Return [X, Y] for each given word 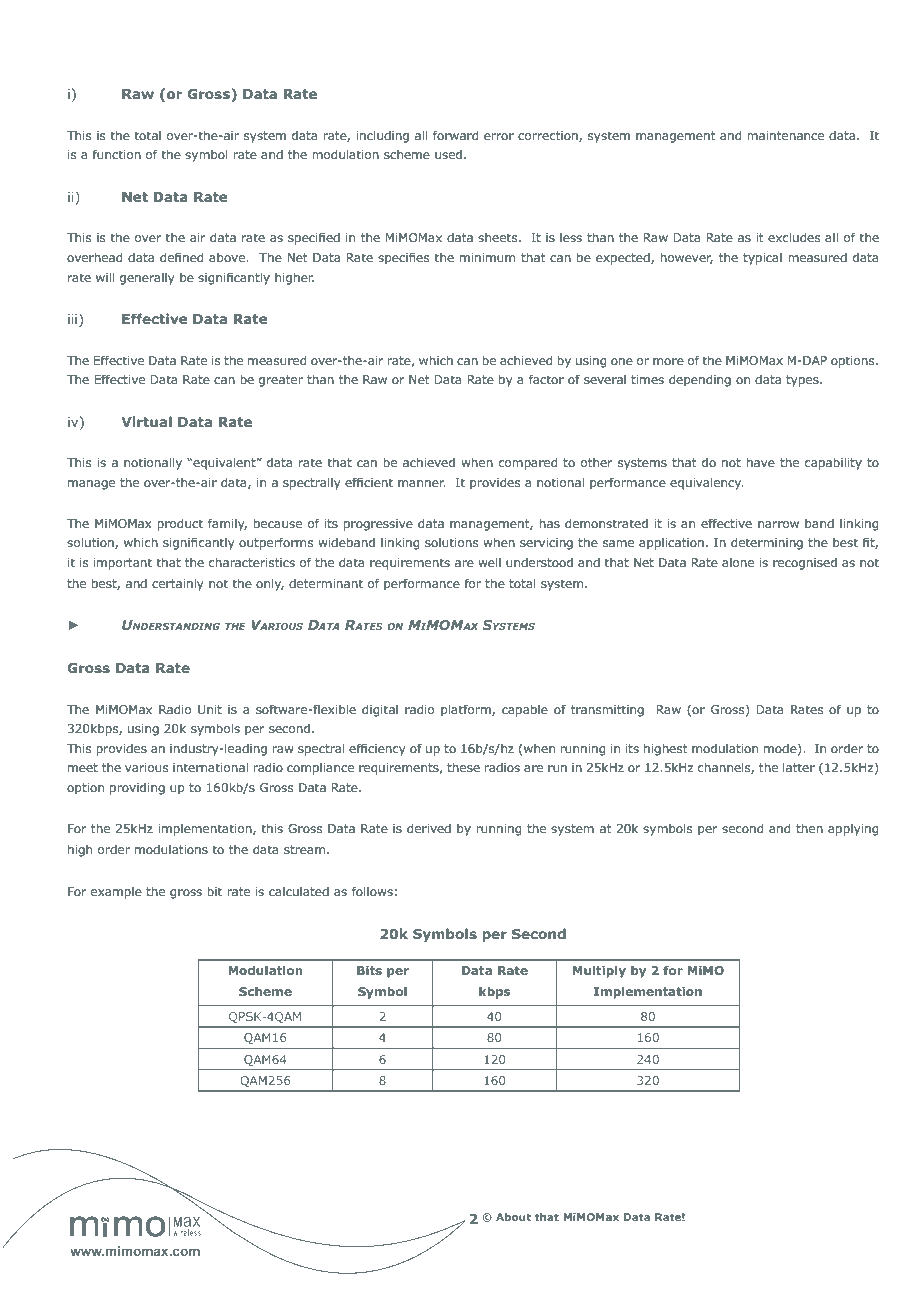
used [448, 154]
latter [799, 767]
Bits [369, 970]
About [513, 1217]
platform [467, 710]
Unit [210, 709]
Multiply [599, 971]
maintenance [785, 135]
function [117, 154]
